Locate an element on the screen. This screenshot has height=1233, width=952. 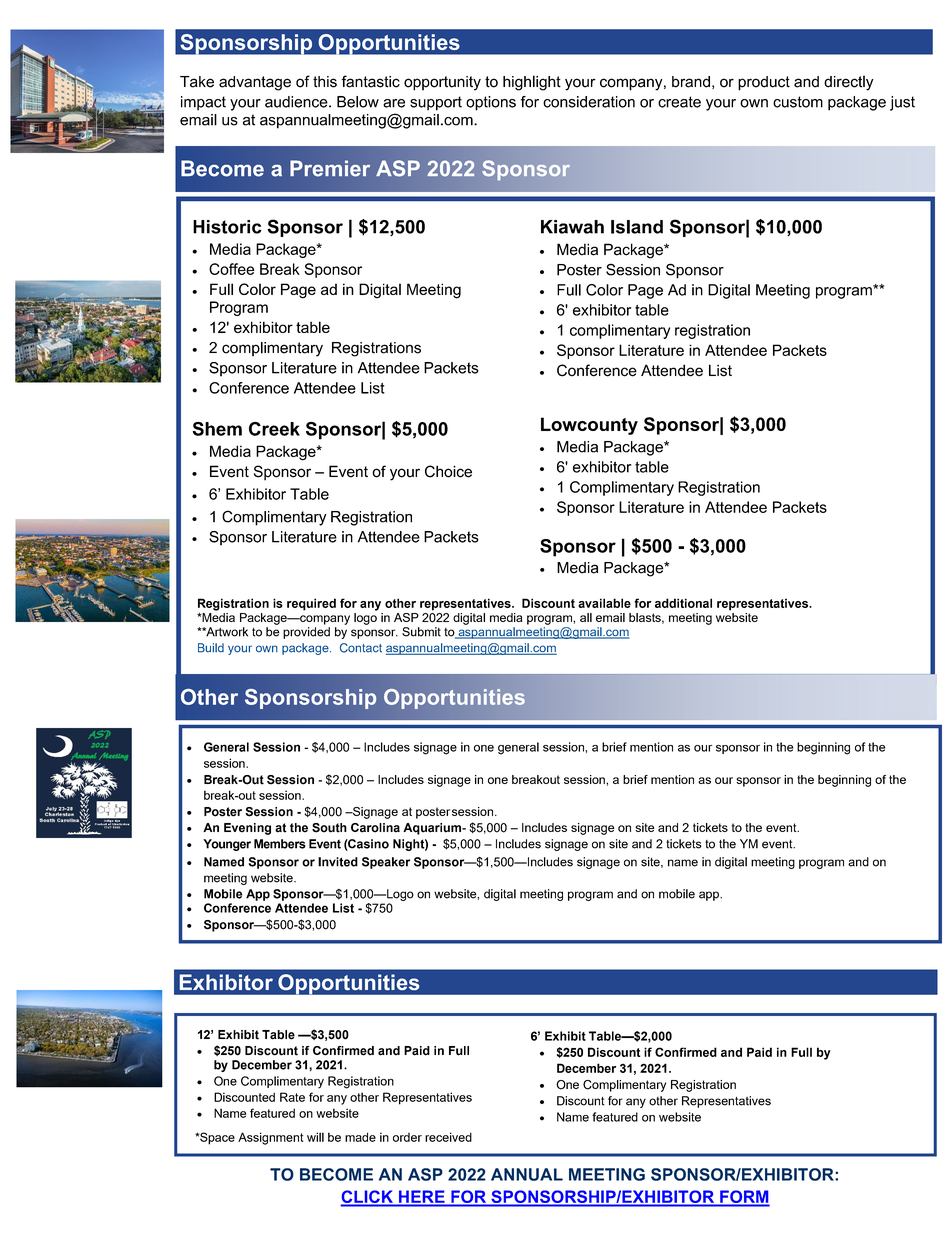
HERE is located at coordinates (422, 1197).
